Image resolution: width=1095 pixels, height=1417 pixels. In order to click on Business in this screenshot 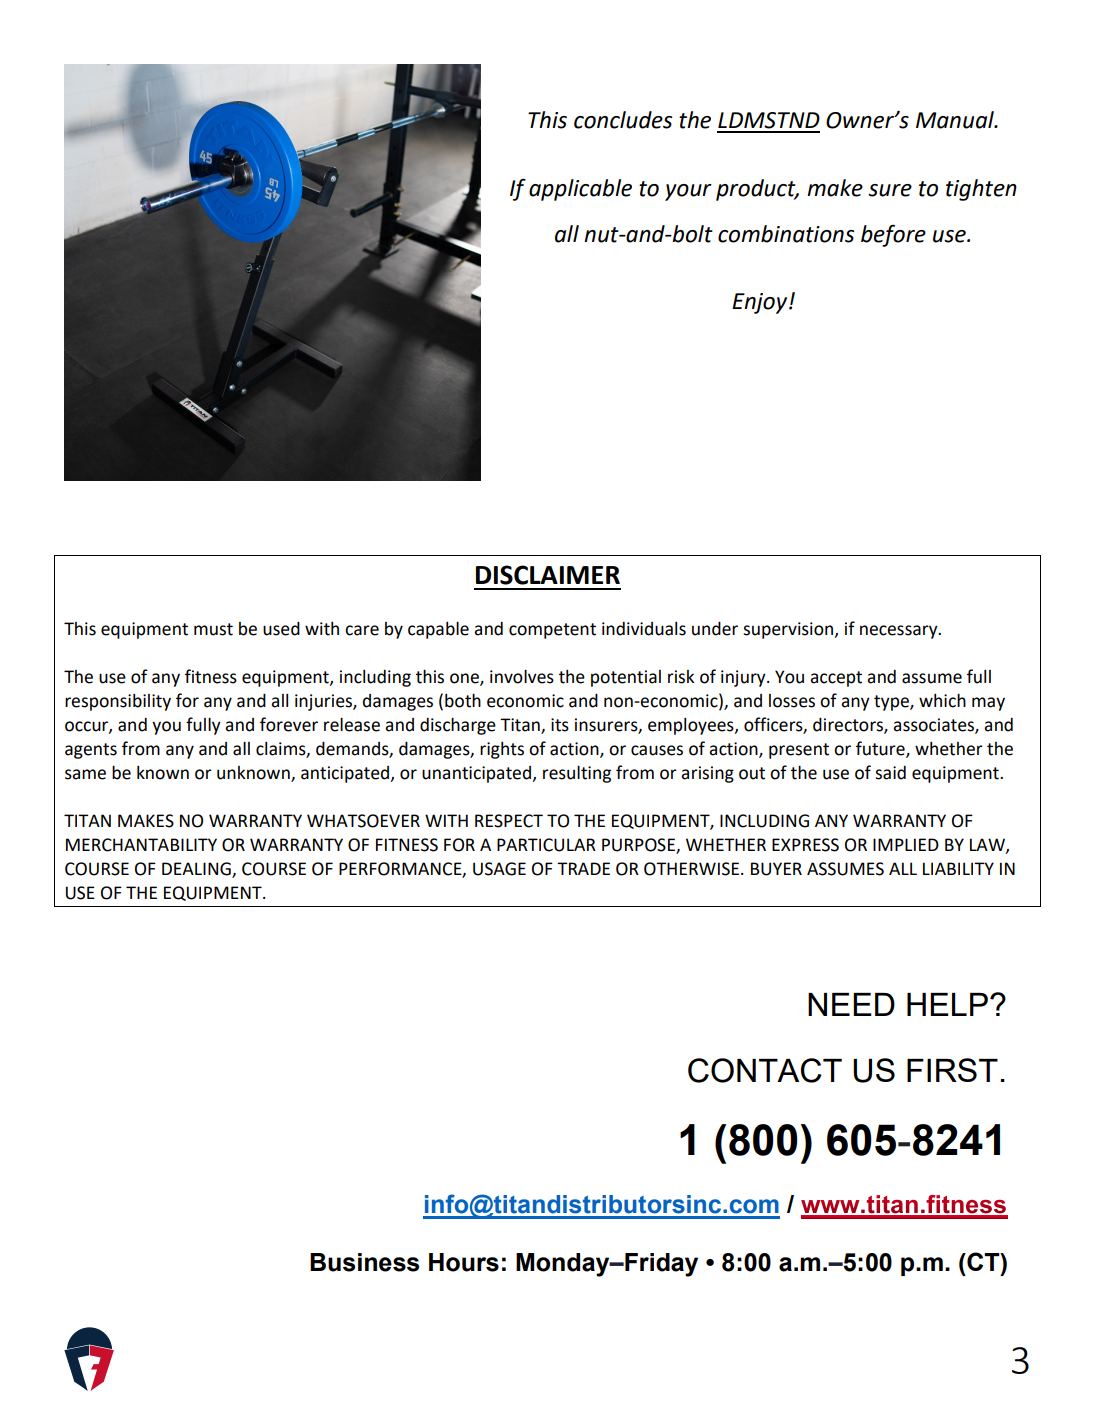, I will do `click(364, 1262)`.
